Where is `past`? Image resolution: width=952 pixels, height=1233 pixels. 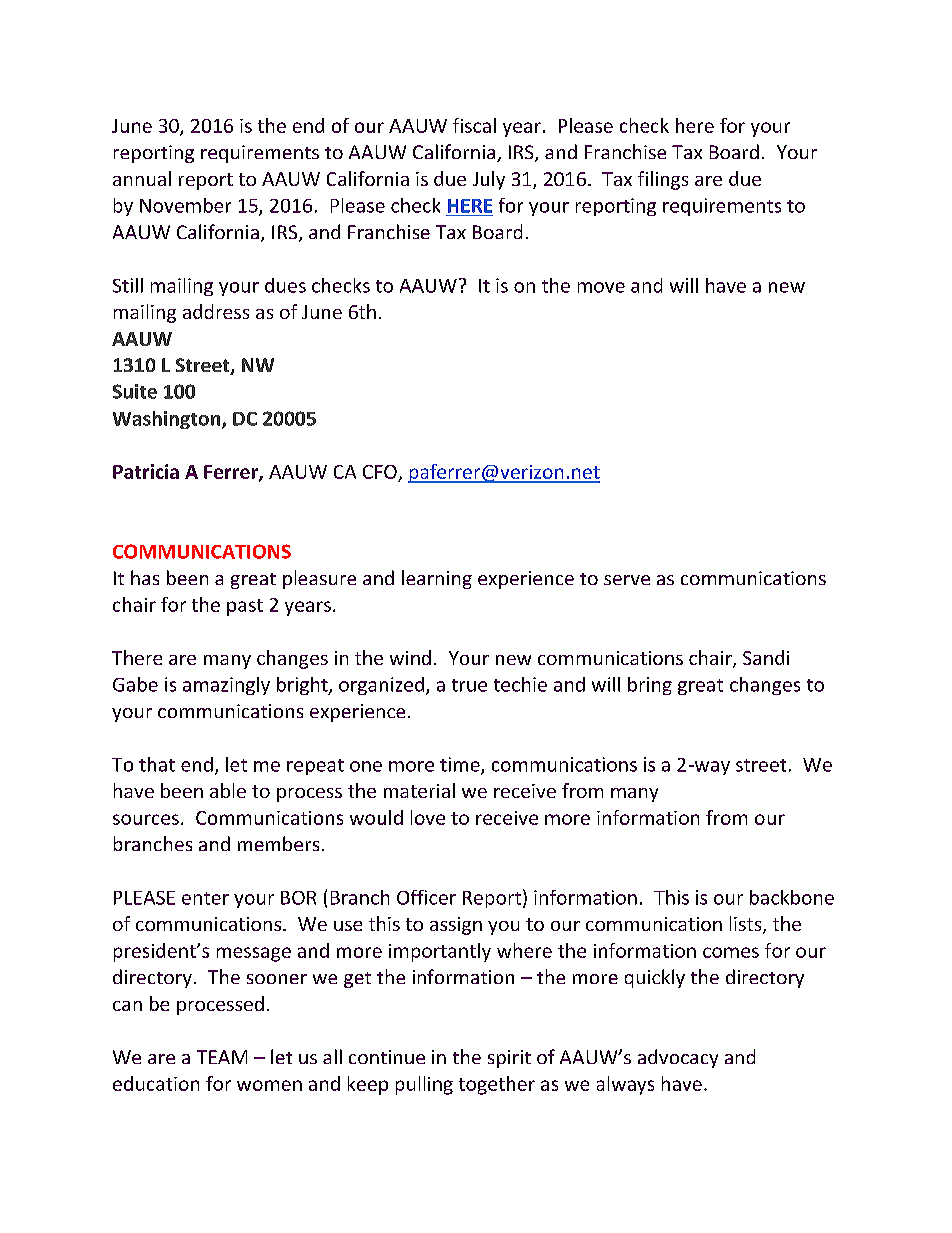 past is located at coordinates (245, 607).
